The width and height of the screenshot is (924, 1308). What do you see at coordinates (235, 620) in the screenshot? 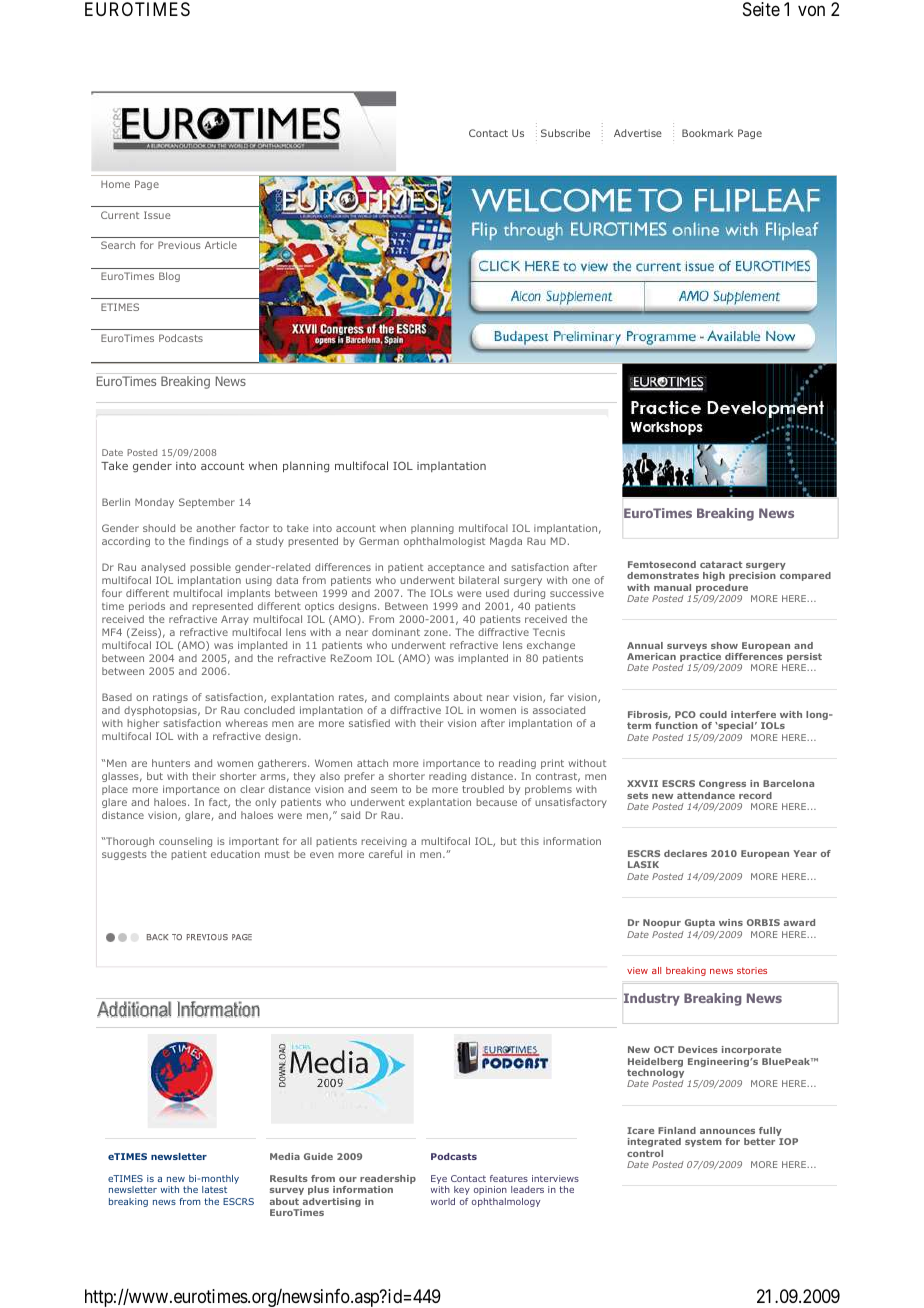
I see `Array` at bounding box center [235, 620].
